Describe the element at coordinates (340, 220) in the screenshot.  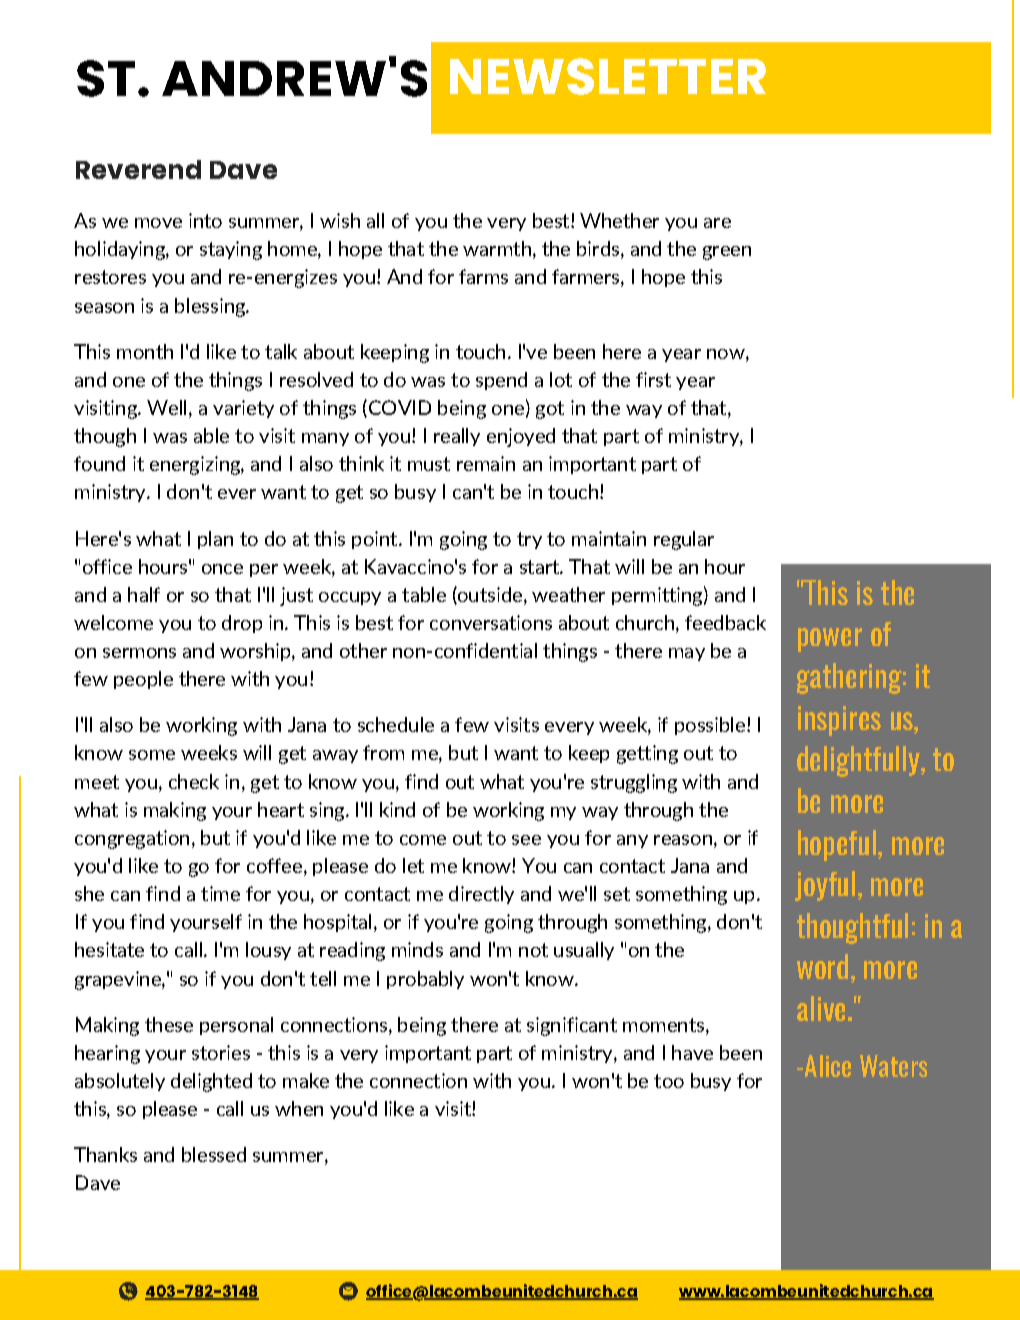
I see `wish` at that location.
